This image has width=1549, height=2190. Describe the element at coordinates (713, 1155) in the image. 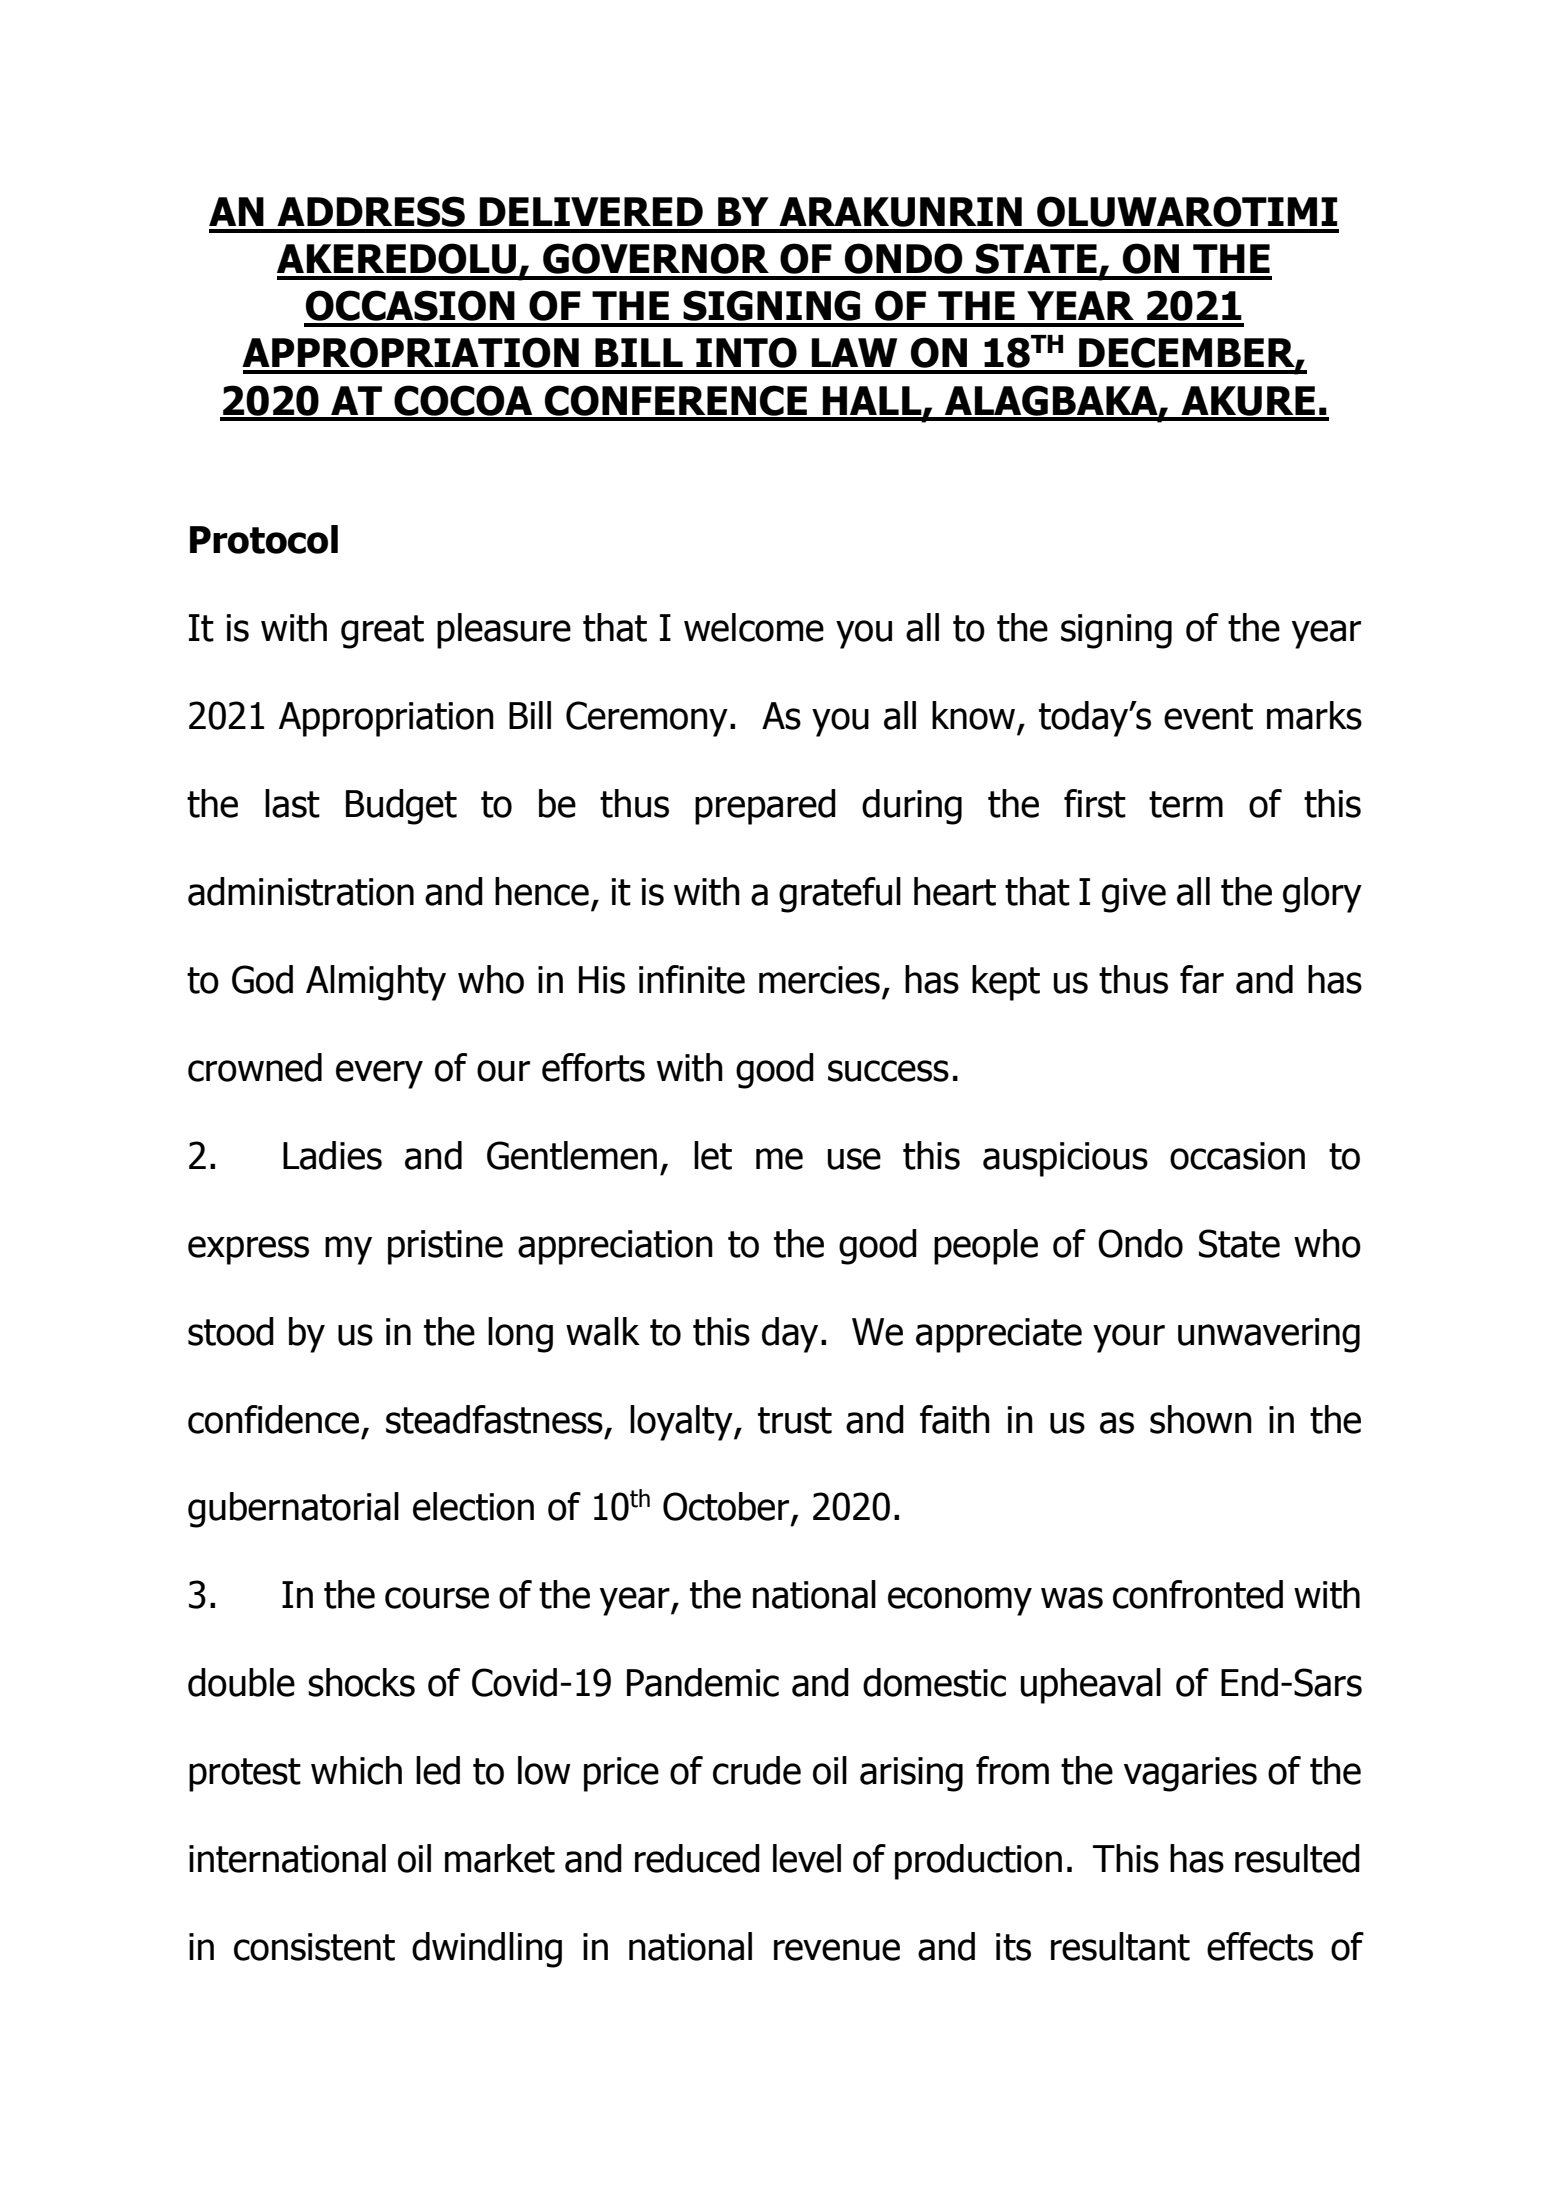

I see `let` at that location.
